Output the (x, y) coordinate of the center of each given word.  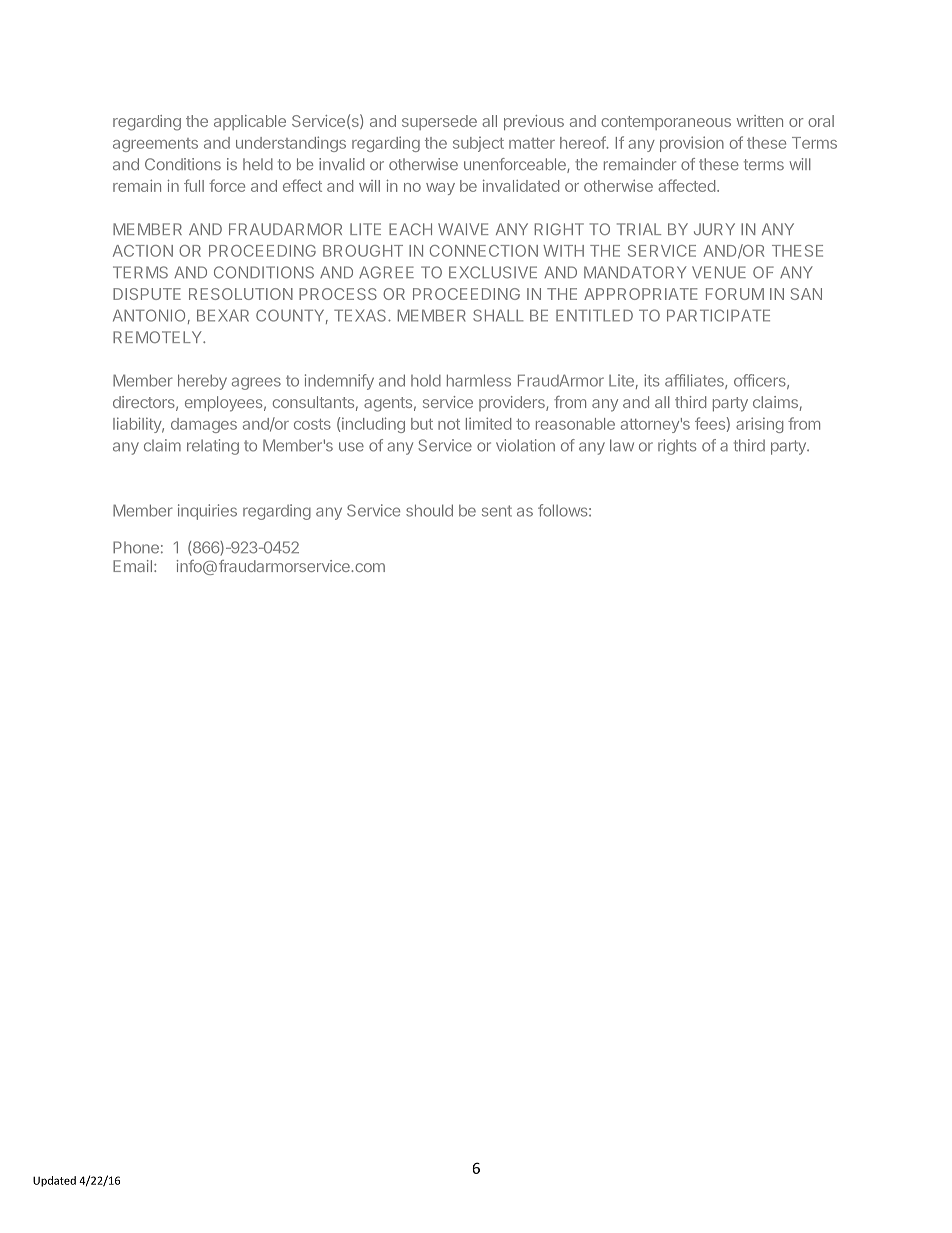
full (194, 185)
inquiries (207, 512)
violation (525, 445)
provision (692, 144)
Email (132, 566)
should (429, 510)
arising (759, 425)
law (622, 445)
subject (478, 144)
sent (497, 511)
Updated (54, 1181)
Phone (136, 547)
